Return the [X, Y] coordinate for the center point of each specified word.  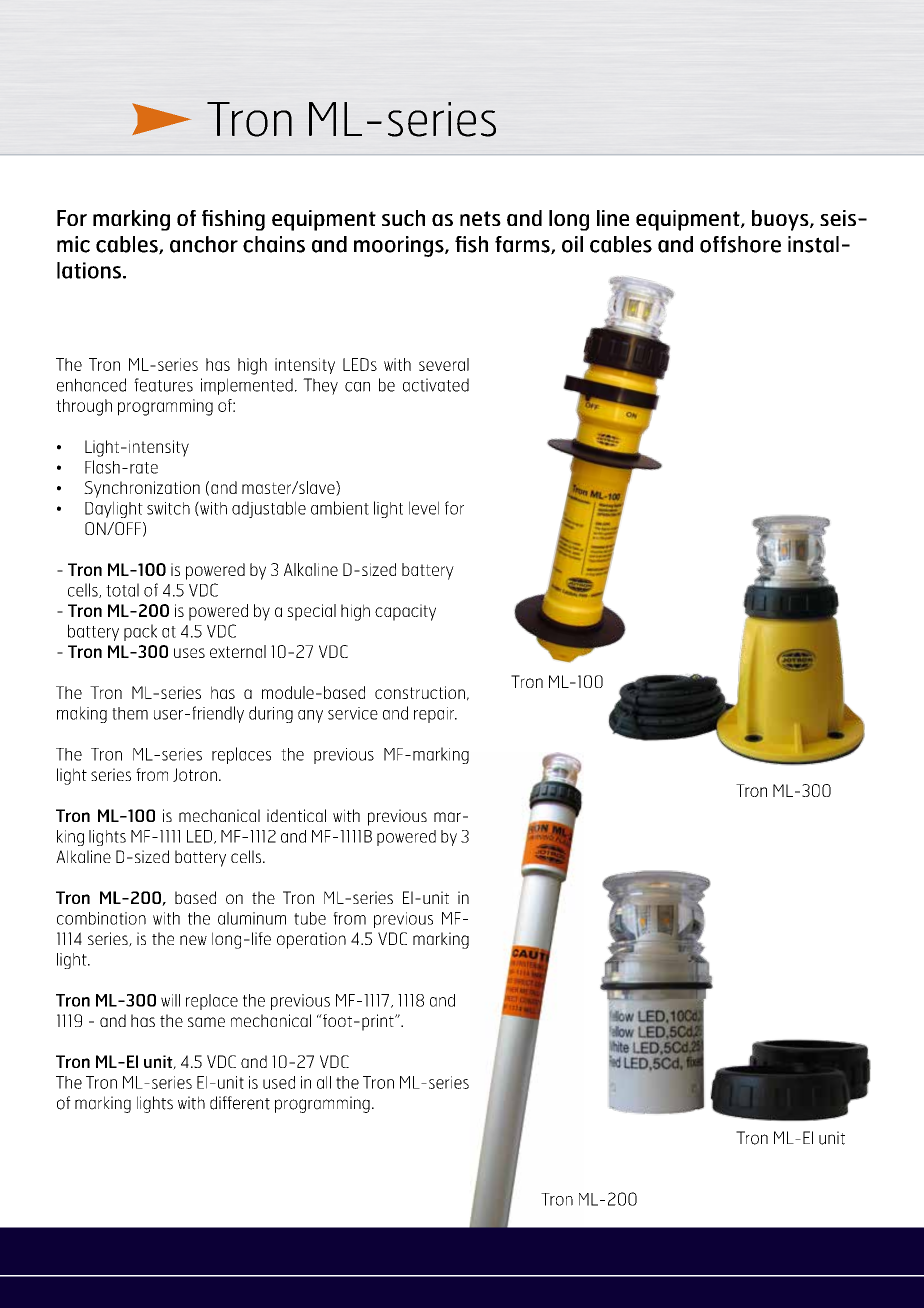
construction [420, 692]
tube [310, 918]
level [424, 508]
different [240, 1103]
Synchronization [142, 489]
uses [189, 653]
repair [435, 715]
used [279, 1082]
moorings [400, 246]
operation [311, 940]
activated [436, 385]
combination [101, 918]
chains [274, 244]
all [324, 1082]
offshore [740, 244]
